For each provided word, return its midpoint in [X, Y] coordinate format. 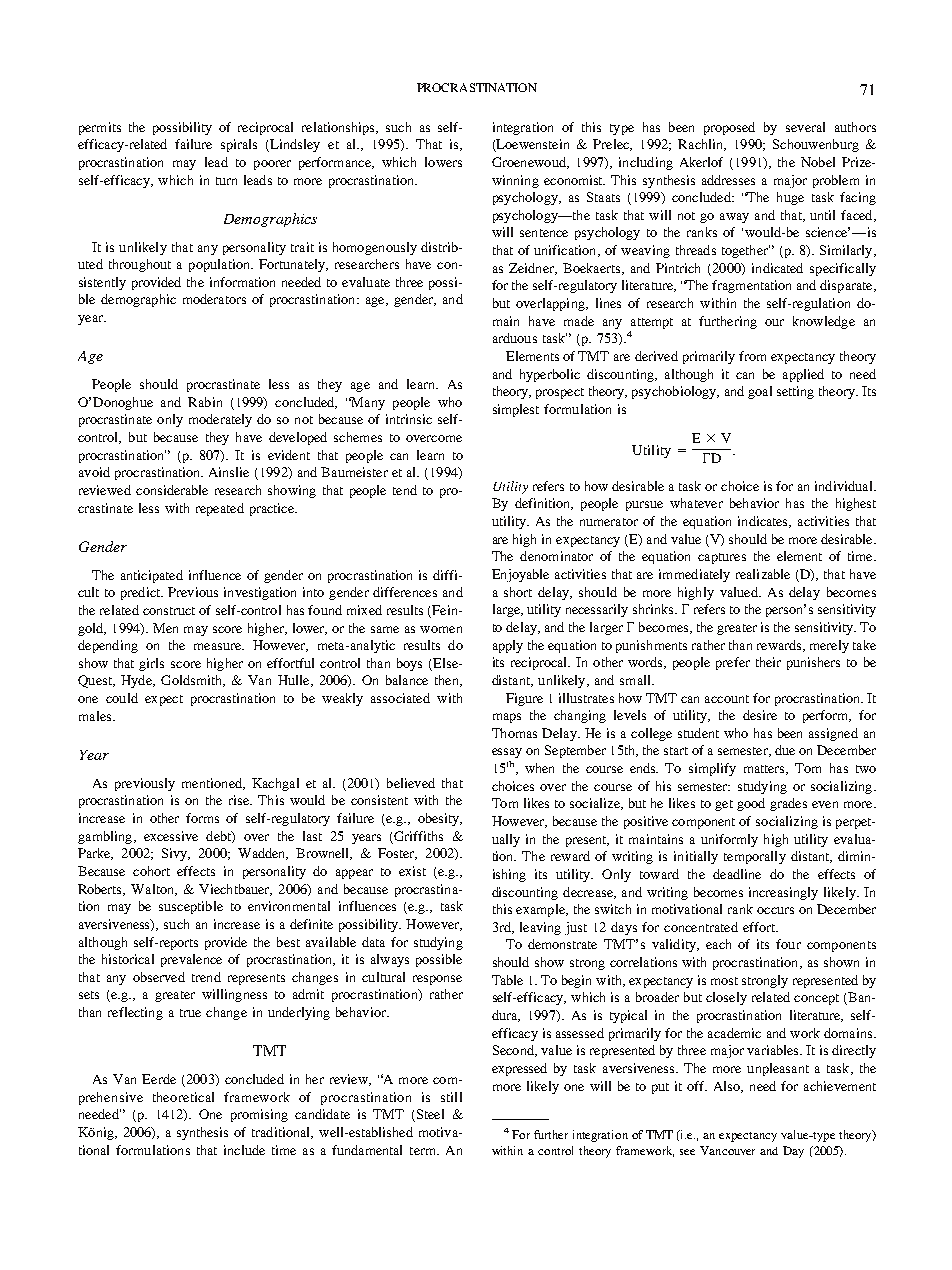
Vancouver [727, 1150]
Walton [153, 890]
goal [760, 392]
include [244, 1150]
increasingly [783, 893]
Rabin [205, 402]
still [451, 1097]
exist [412, 871]
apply [508, 646]
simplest [516, 410]
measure [218, 646]
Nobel [818, 162]
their [768, 662]
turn [226, 181]
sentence [544, 233]
